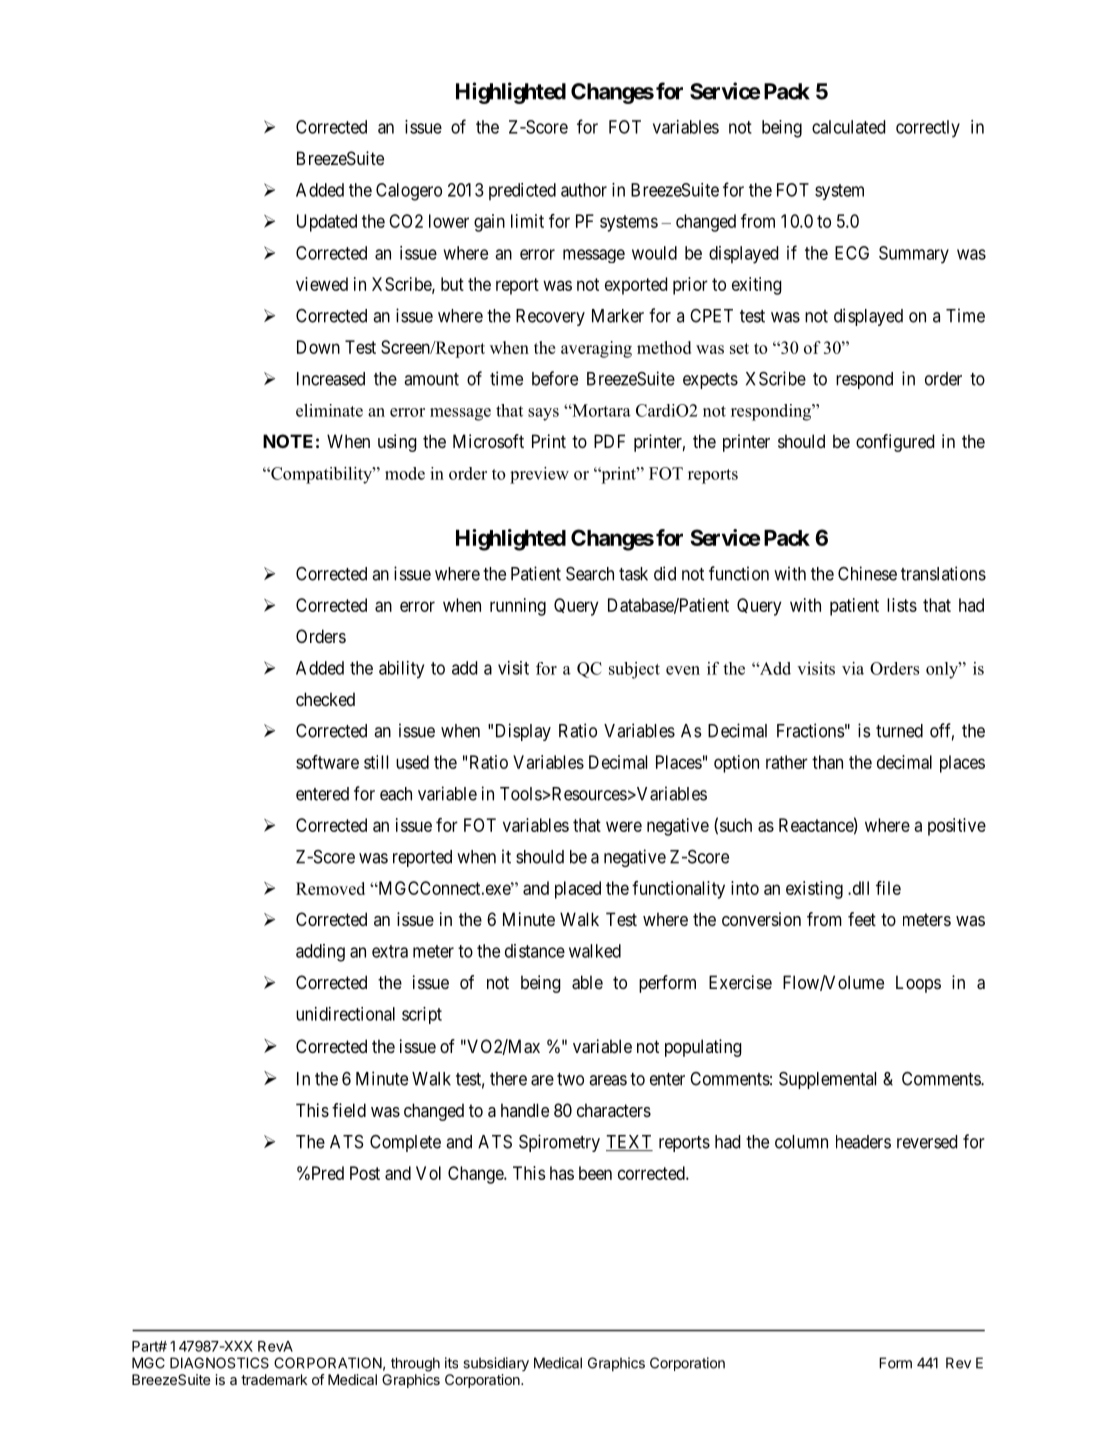  I want to click on author, so click(584, 190).
